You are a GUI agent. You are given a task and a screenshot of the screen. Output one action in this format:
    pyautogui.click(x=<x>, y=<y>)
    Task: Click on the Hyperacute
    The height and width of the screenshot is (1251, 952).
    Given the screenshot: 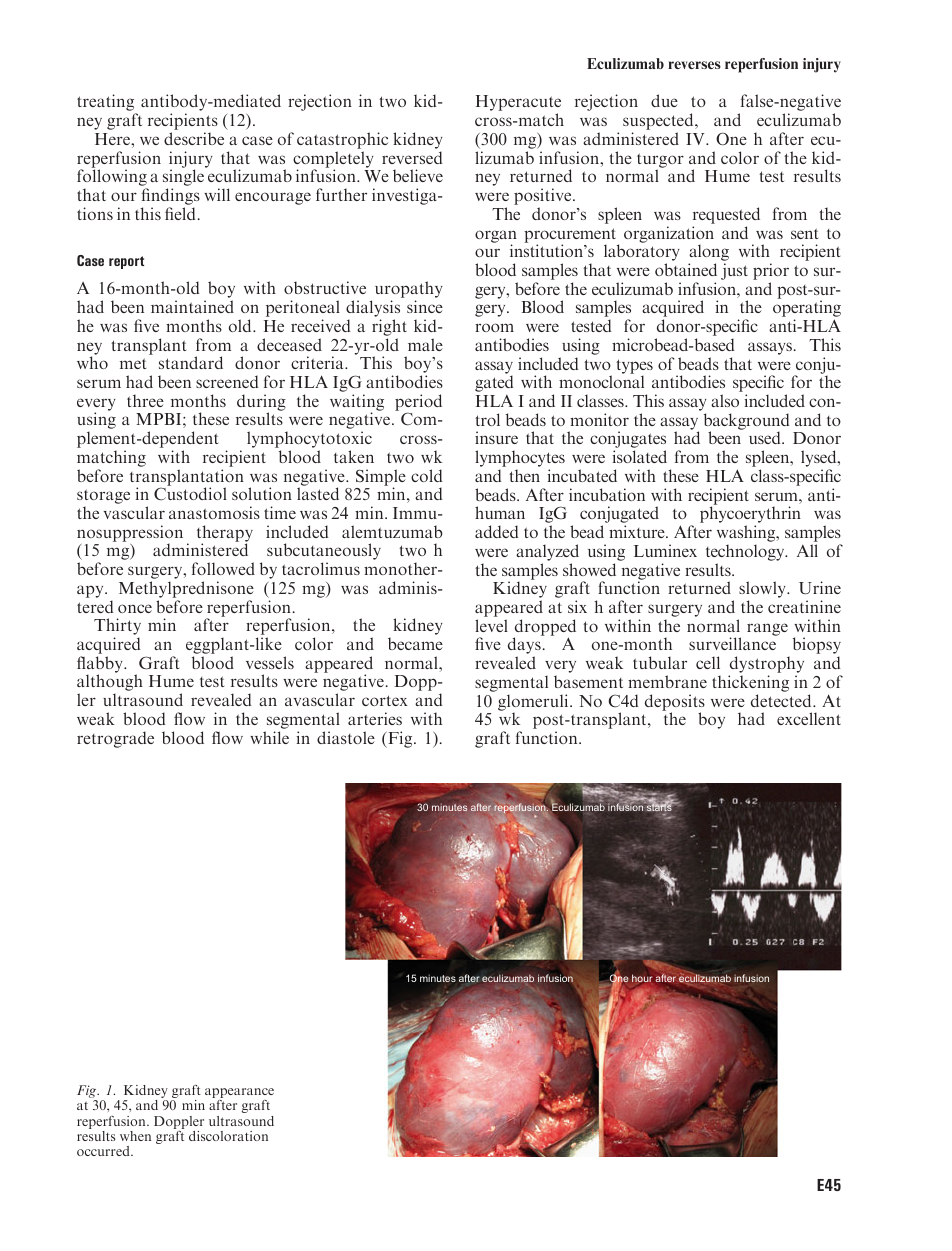 What is the action you would take?
    pyautogui.click(x=518, y=104)
